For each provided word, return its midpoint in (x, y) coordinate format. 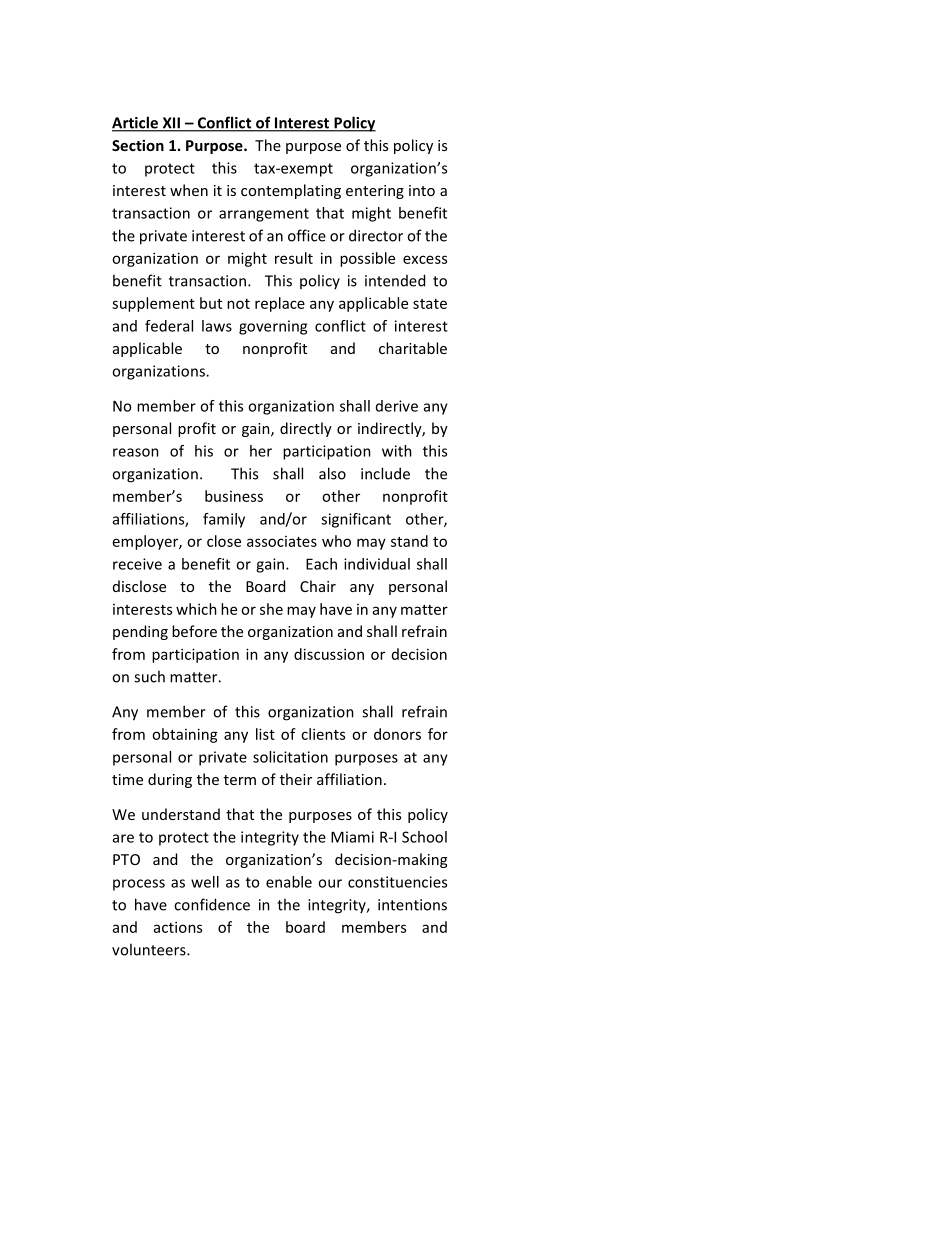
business (234, 496)
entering (375, 192)
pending (140, 632)
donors (397, 734)
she (271, 609)
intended (395, 280)
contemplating (291, 191)
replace (280, 304)
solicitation (290, 757)
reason (136, 452)
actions (178, 927)
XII (171, 124)
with (397, 451)
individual (377, 564)
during (170, 780)
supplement (153, 304)
